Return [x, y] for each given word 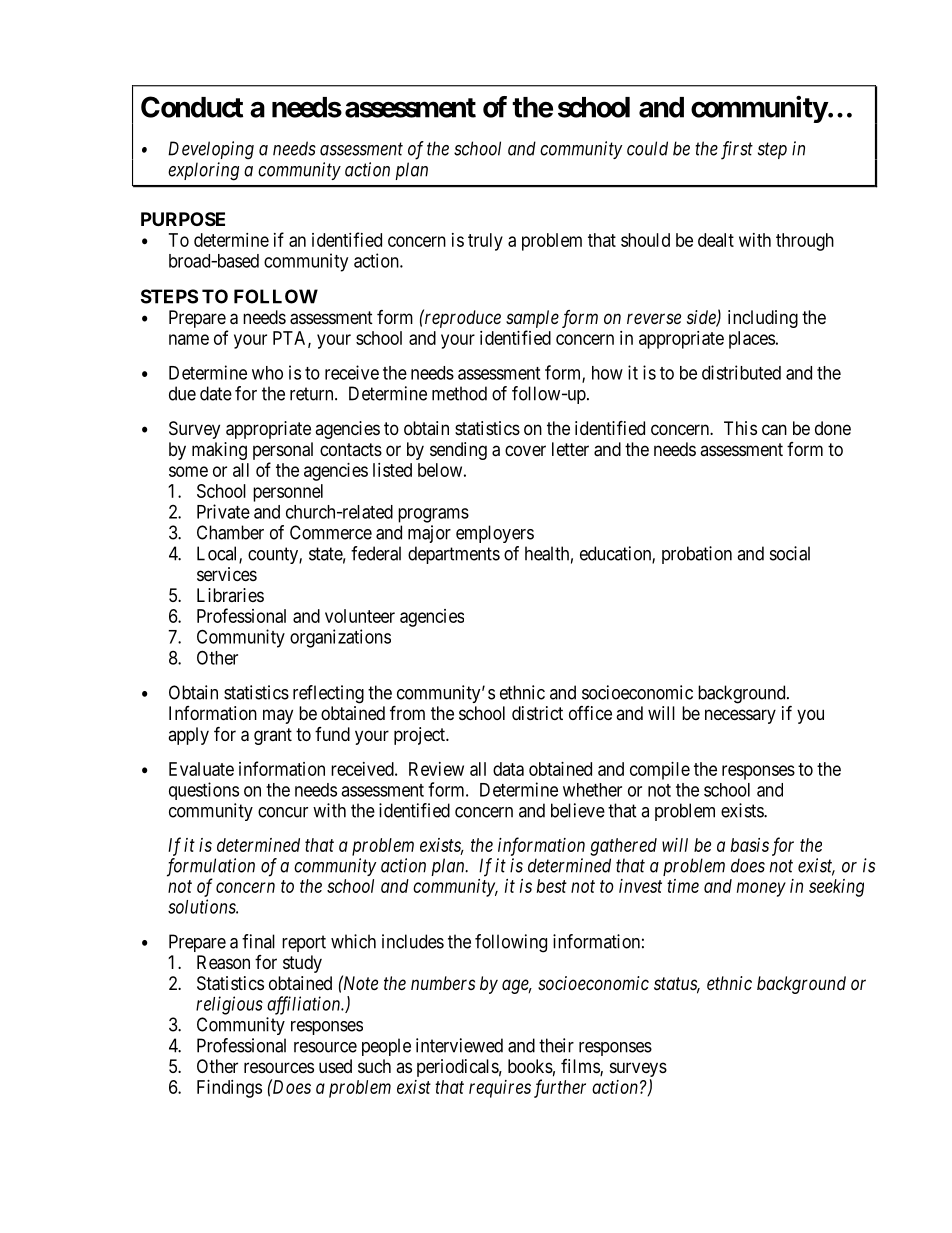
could [647, 148]
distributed [741, 372]
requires [500, 1089]
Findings [229, 1089]
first [737, 150]
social [790, 553]
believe [578, 810]
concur [283, 812]
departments [454, 555]
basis [750, 845]
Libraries [230, 595]
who [267, 373]
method [459, 393]
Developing [211, 150]
